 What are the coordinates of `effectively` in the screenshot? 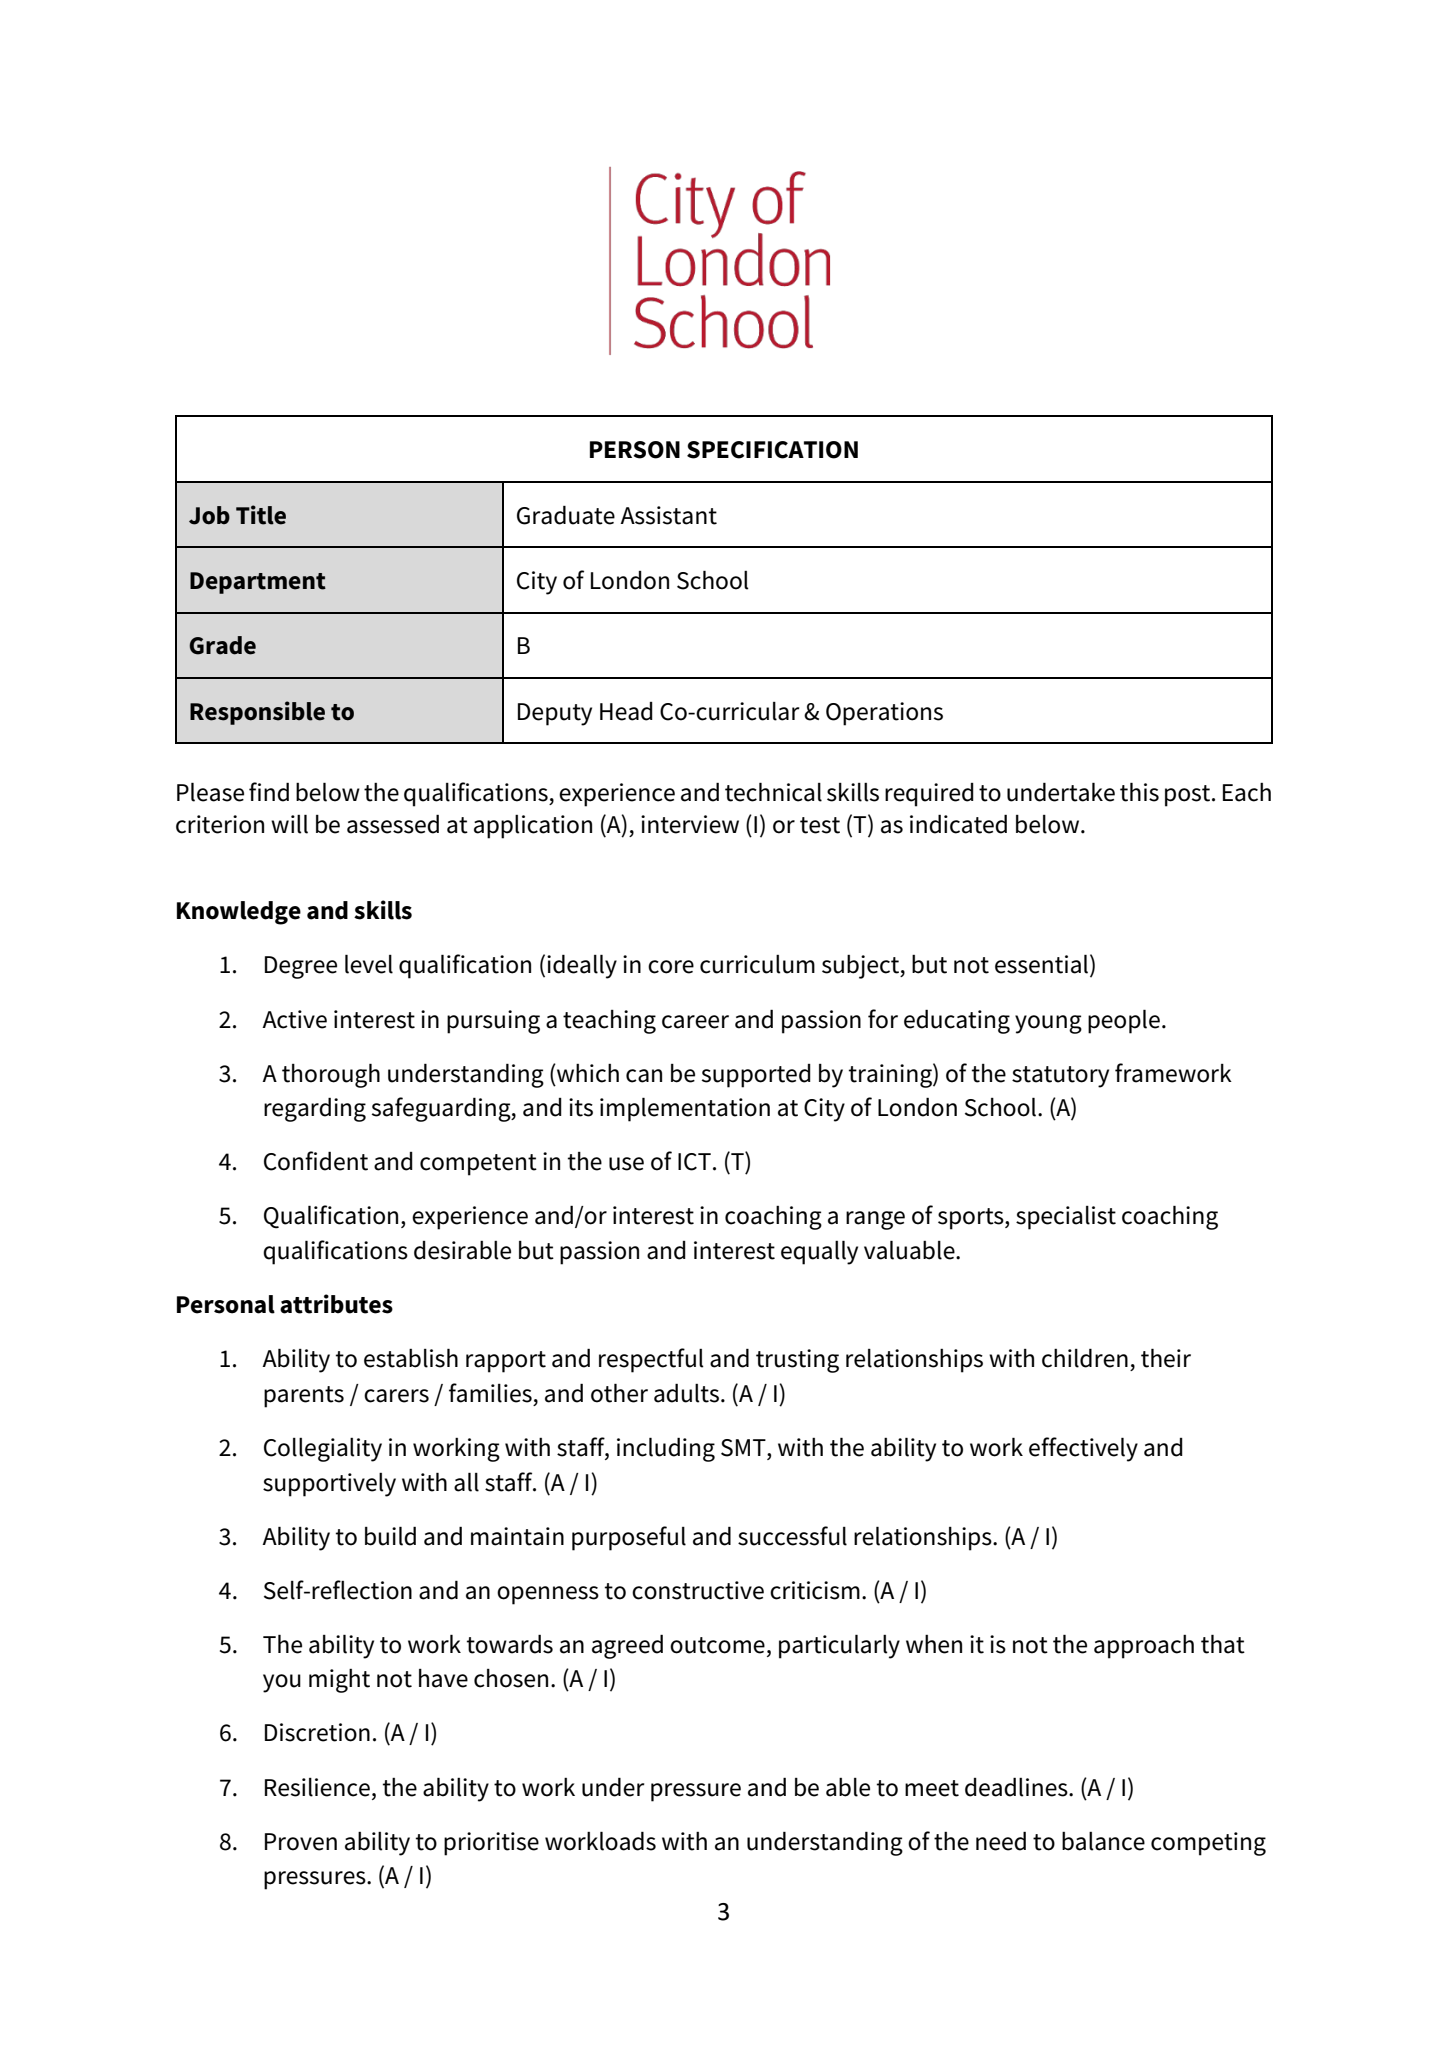 It's located at (1083, 1449).
